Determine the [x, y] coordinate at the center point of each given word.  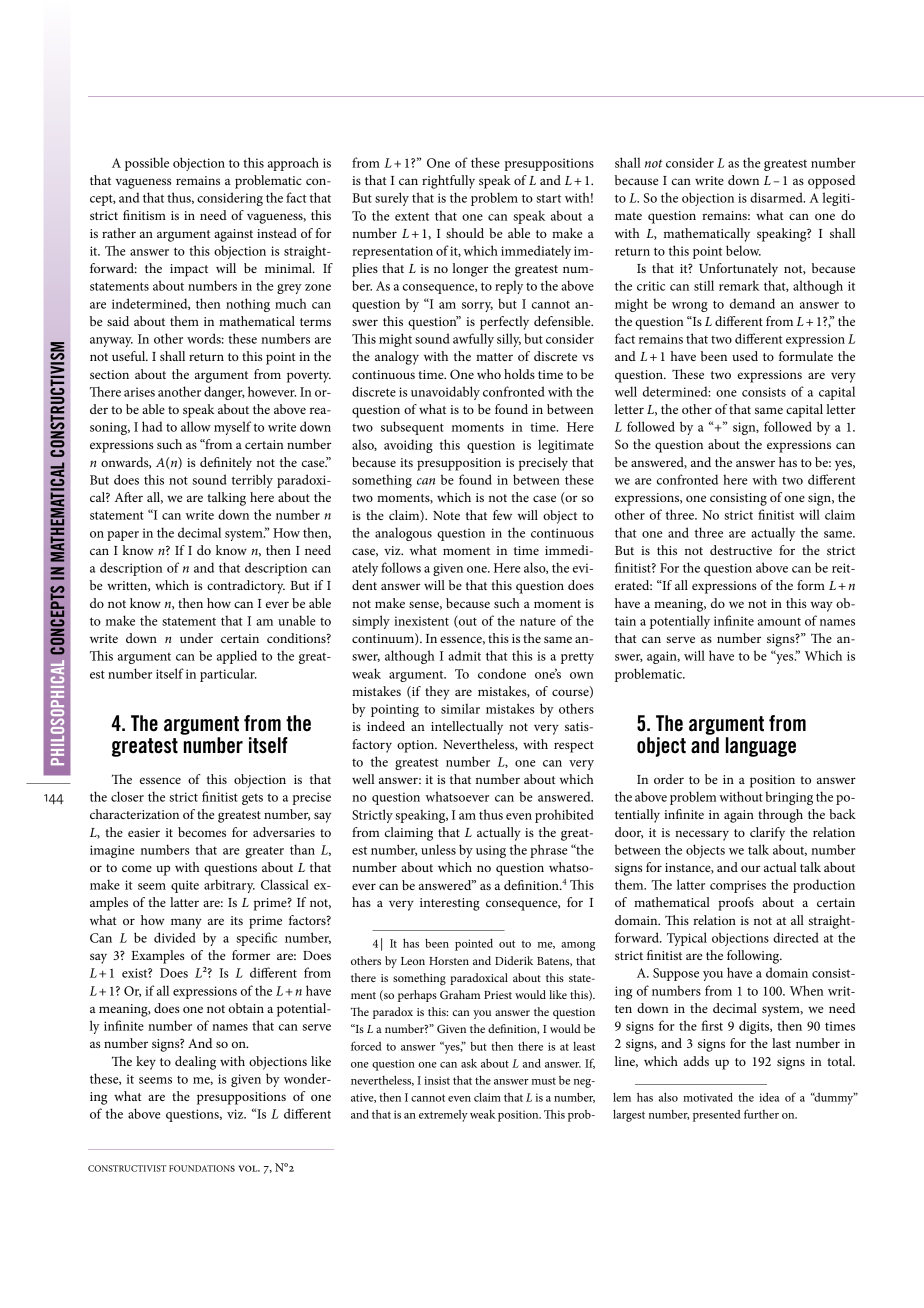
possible [147, 164]
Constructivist [127, 1168]
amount [779, 622]
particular [228, 675]
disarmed [777, 197]
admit [464, 655]
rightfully [448, 182]
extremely [443, 1116]
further [761, 1114]
